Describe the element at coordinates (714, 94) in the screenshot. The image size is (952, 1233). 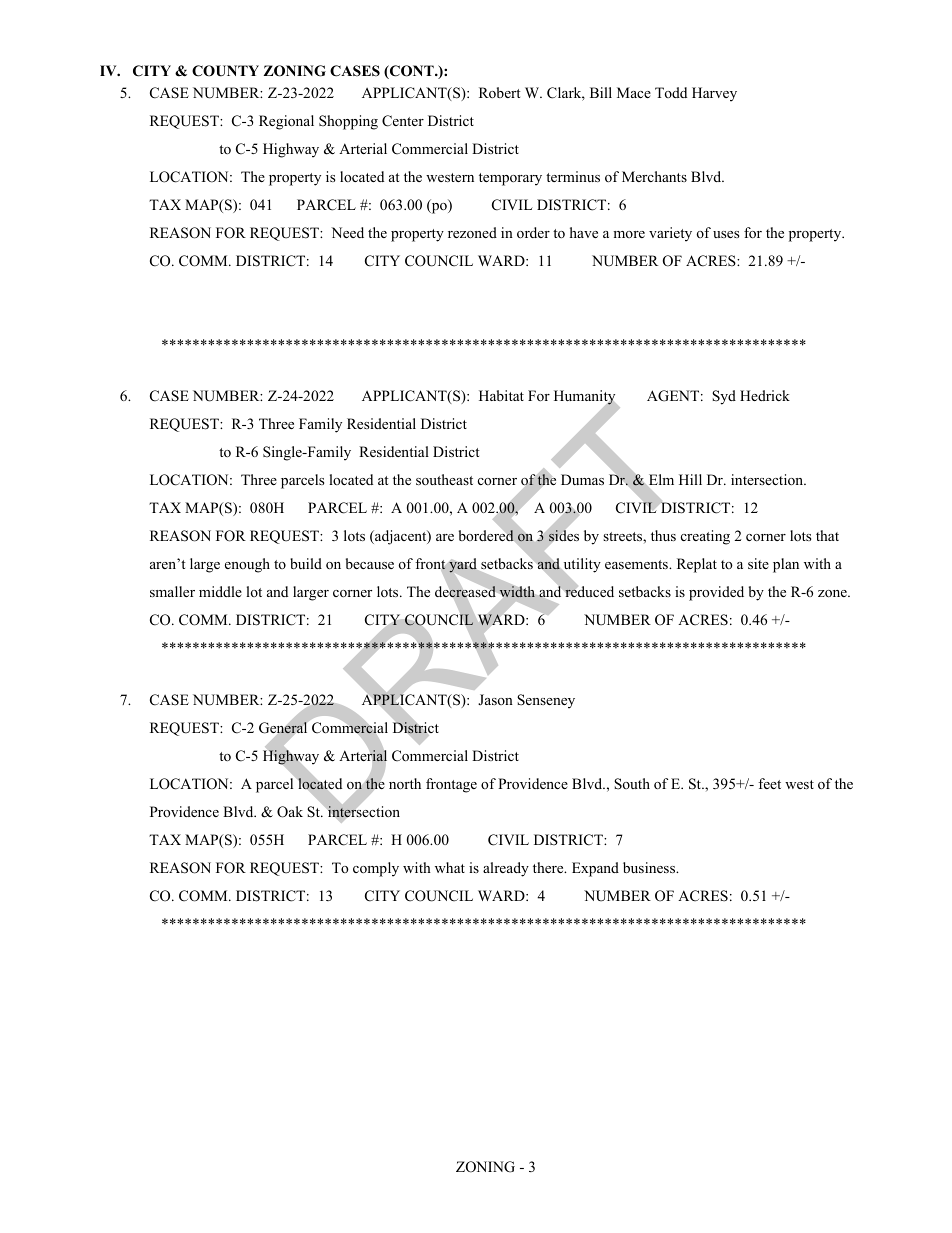
I see `Harvey` at that location.
